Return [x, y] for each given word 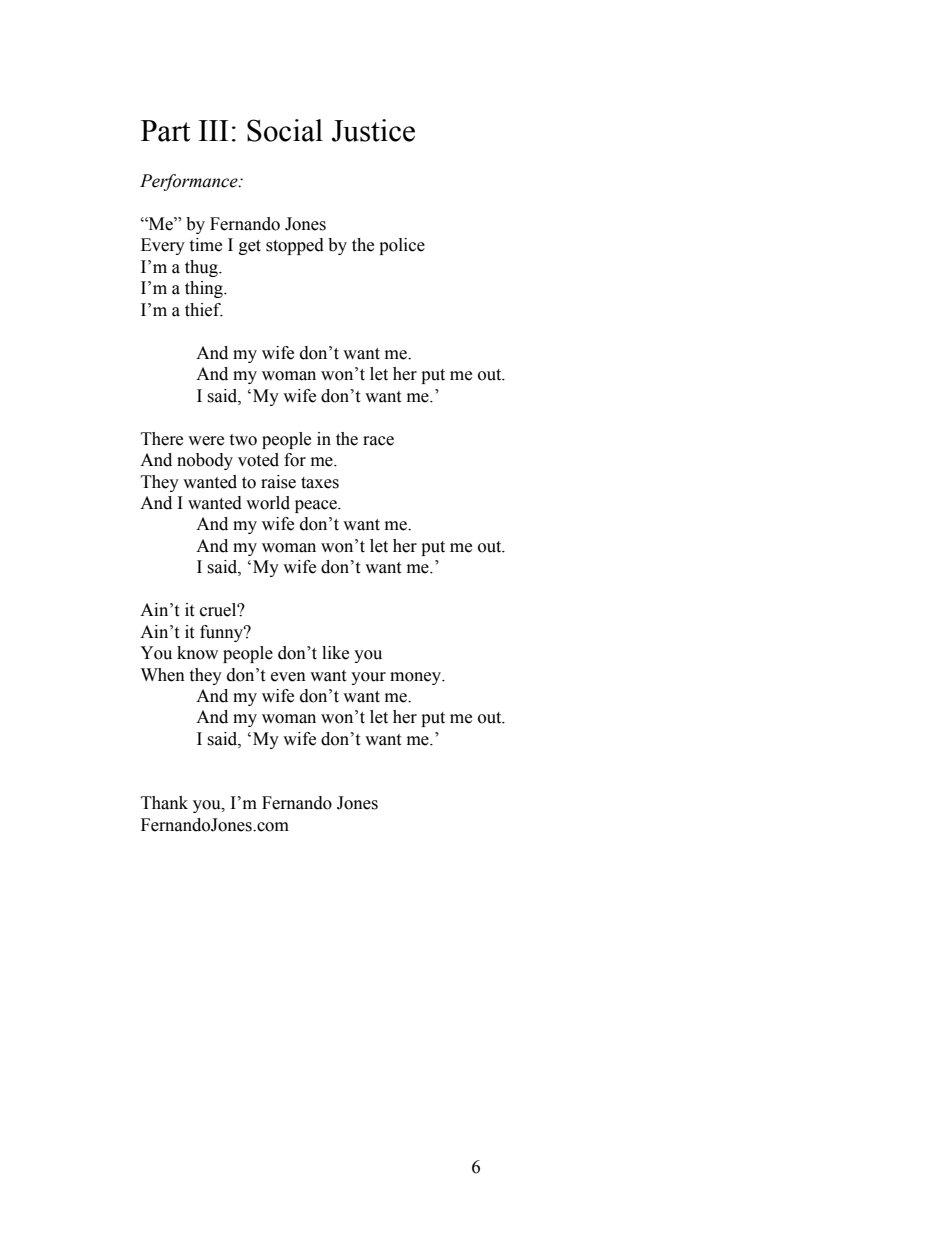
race [378, 441]
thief [204, 310]
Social [285, 130]
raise [278, 482]
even [288, 677]
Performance [190, 182]
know [197, 653]
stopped [295, 246]
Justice [373, 130]
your [368, 678]
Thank [164, 803]
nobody [205, 461]
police [402, 246]
